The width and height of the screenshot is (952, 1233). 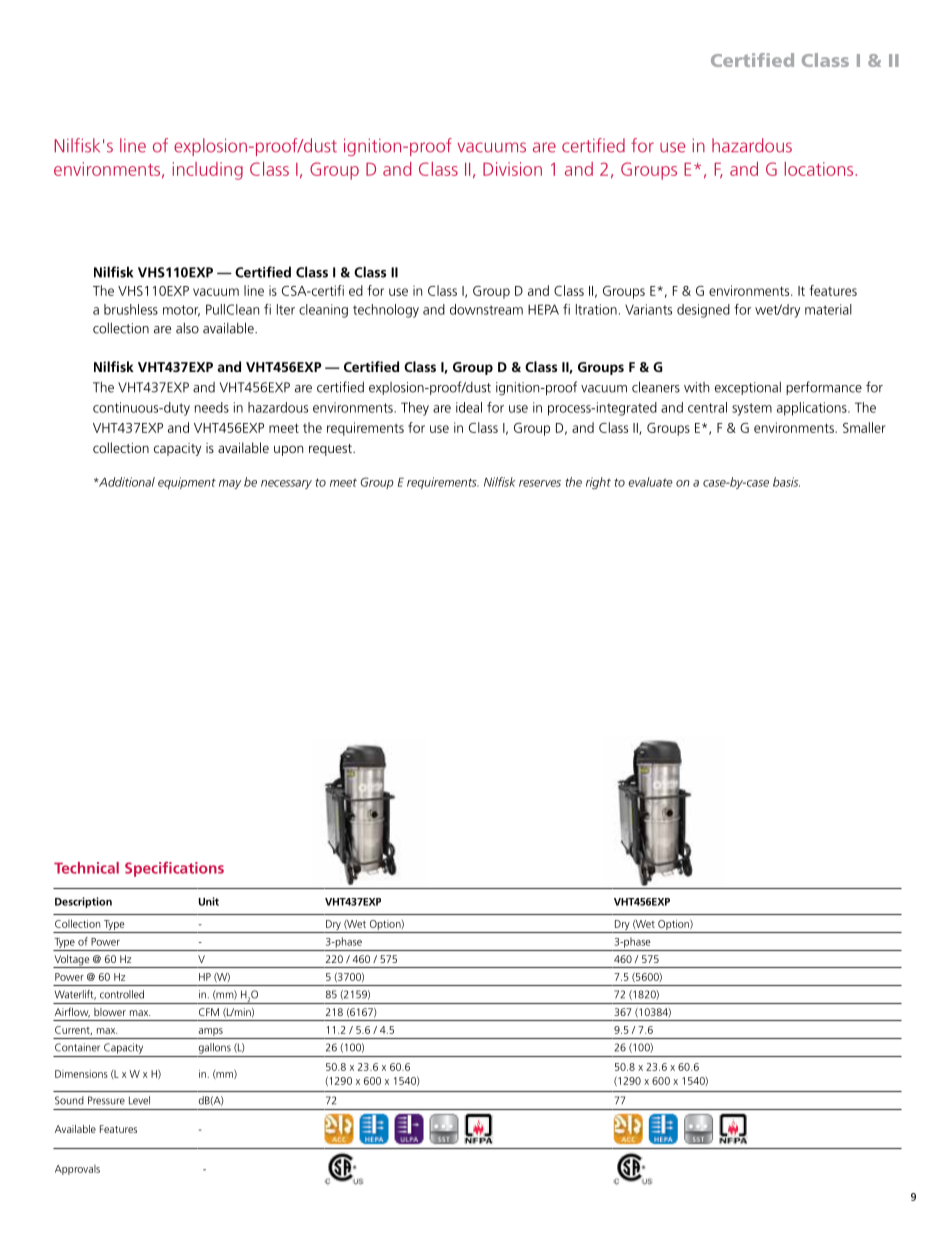 I want to click on basis, so click(x=786, y=482).
